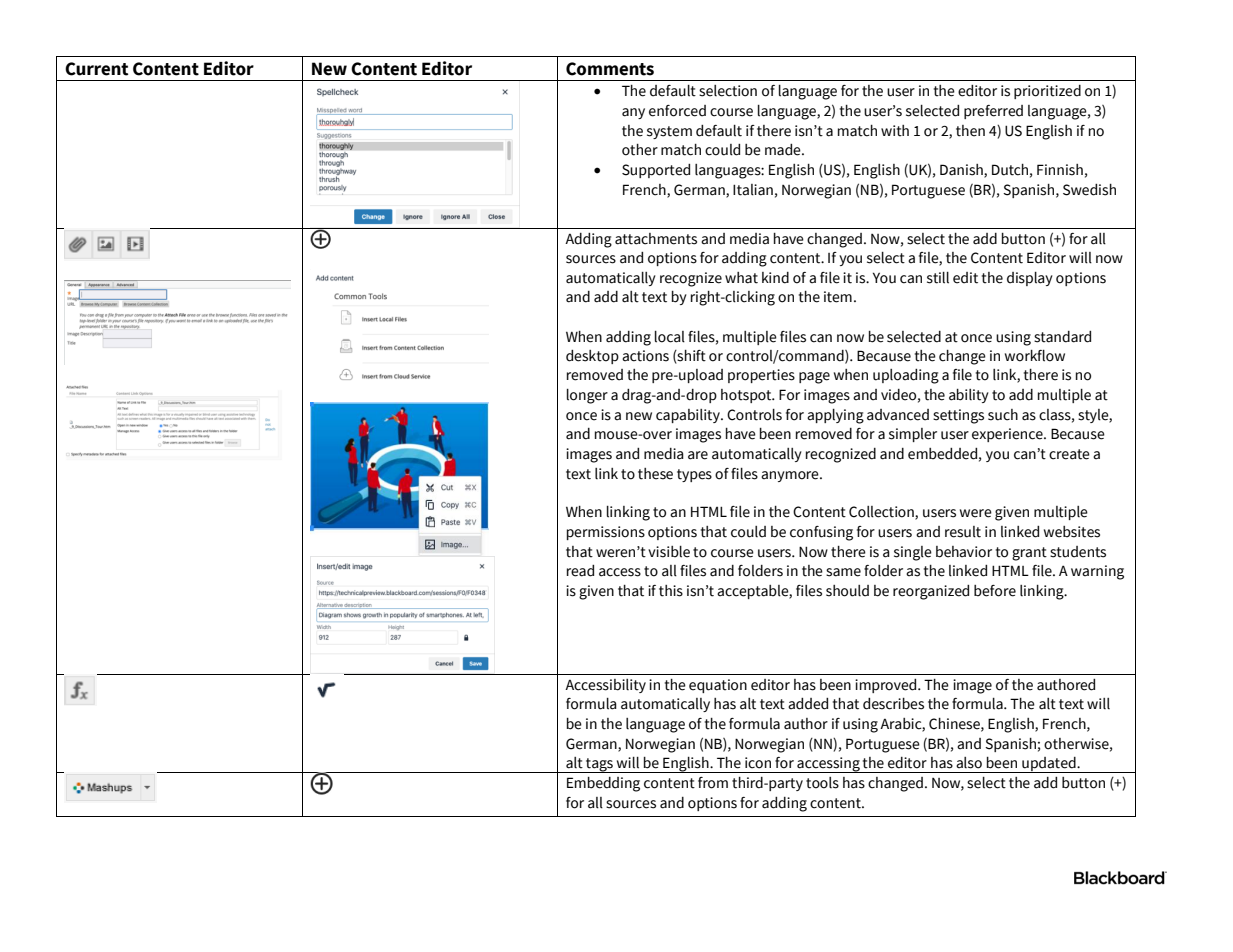  Describe the element at coordinates (580, 571) in the screenshot. I see `read` at that location.
